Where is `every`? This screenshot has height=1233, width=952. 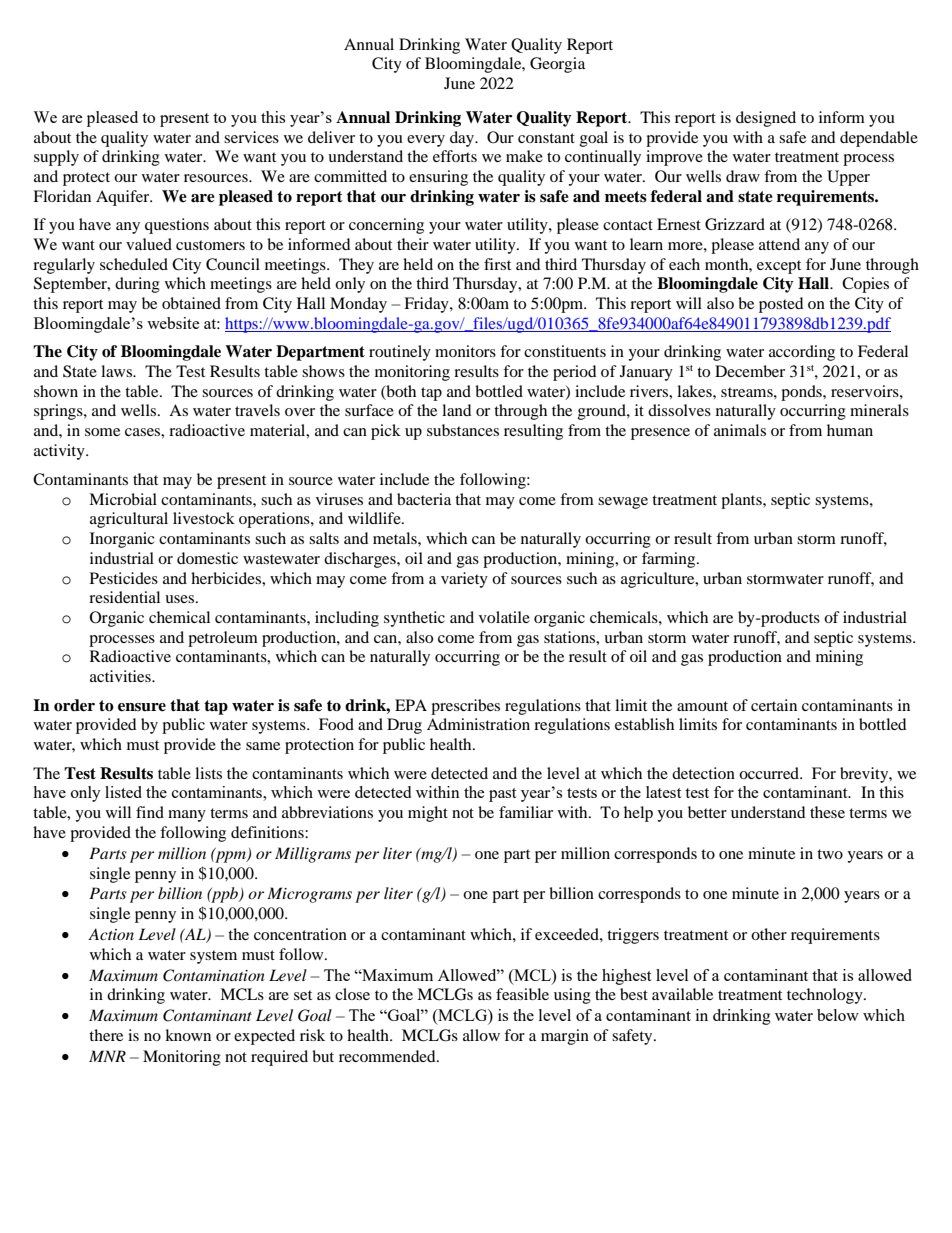 every is located at coordinates (426, 141).
